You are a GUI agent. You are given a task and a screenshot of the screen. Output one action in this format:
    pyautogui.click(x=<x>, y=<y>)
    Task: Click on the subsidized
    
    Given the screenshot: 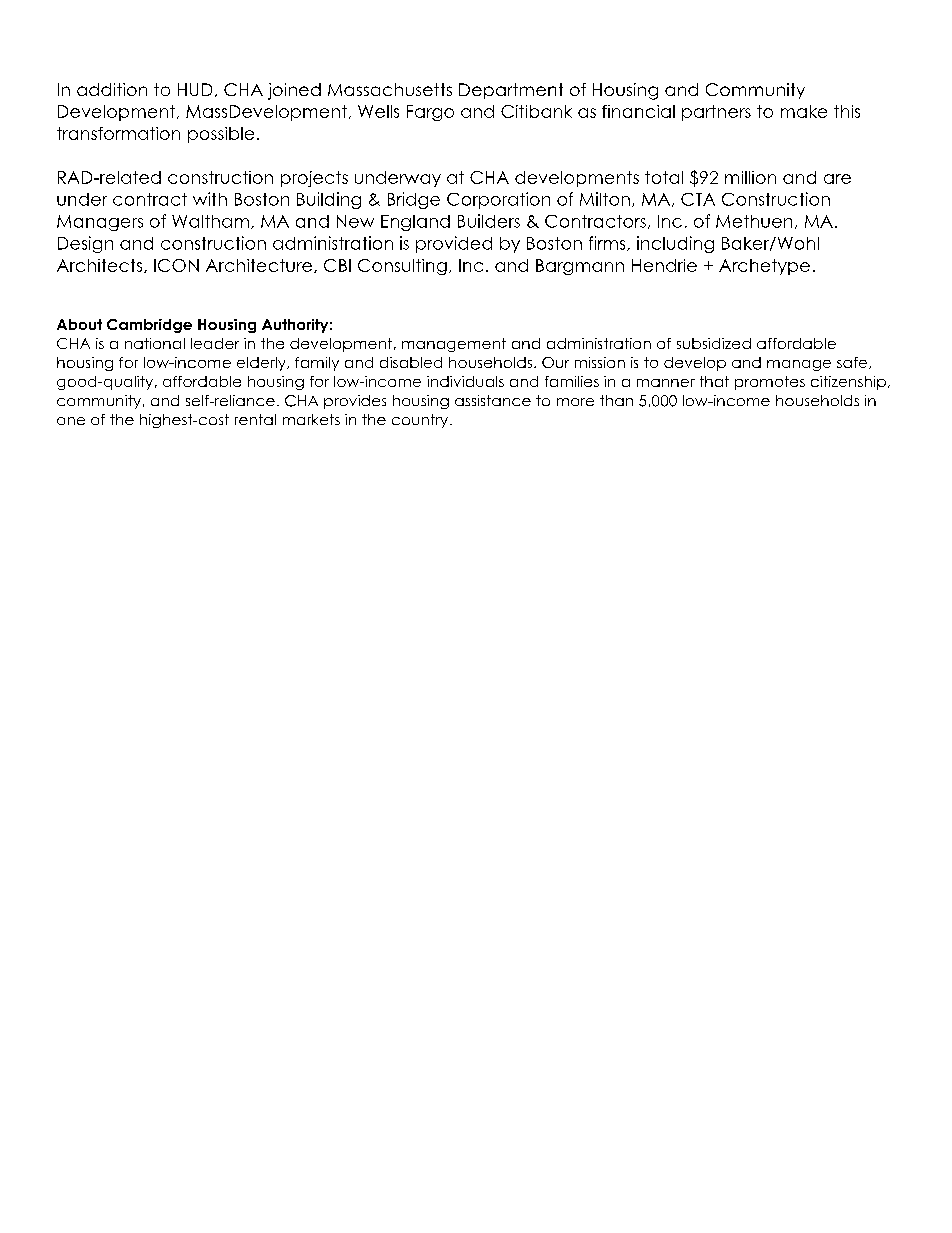 What is the action you would take?
    pyautogui.click(x=714, y=343)
